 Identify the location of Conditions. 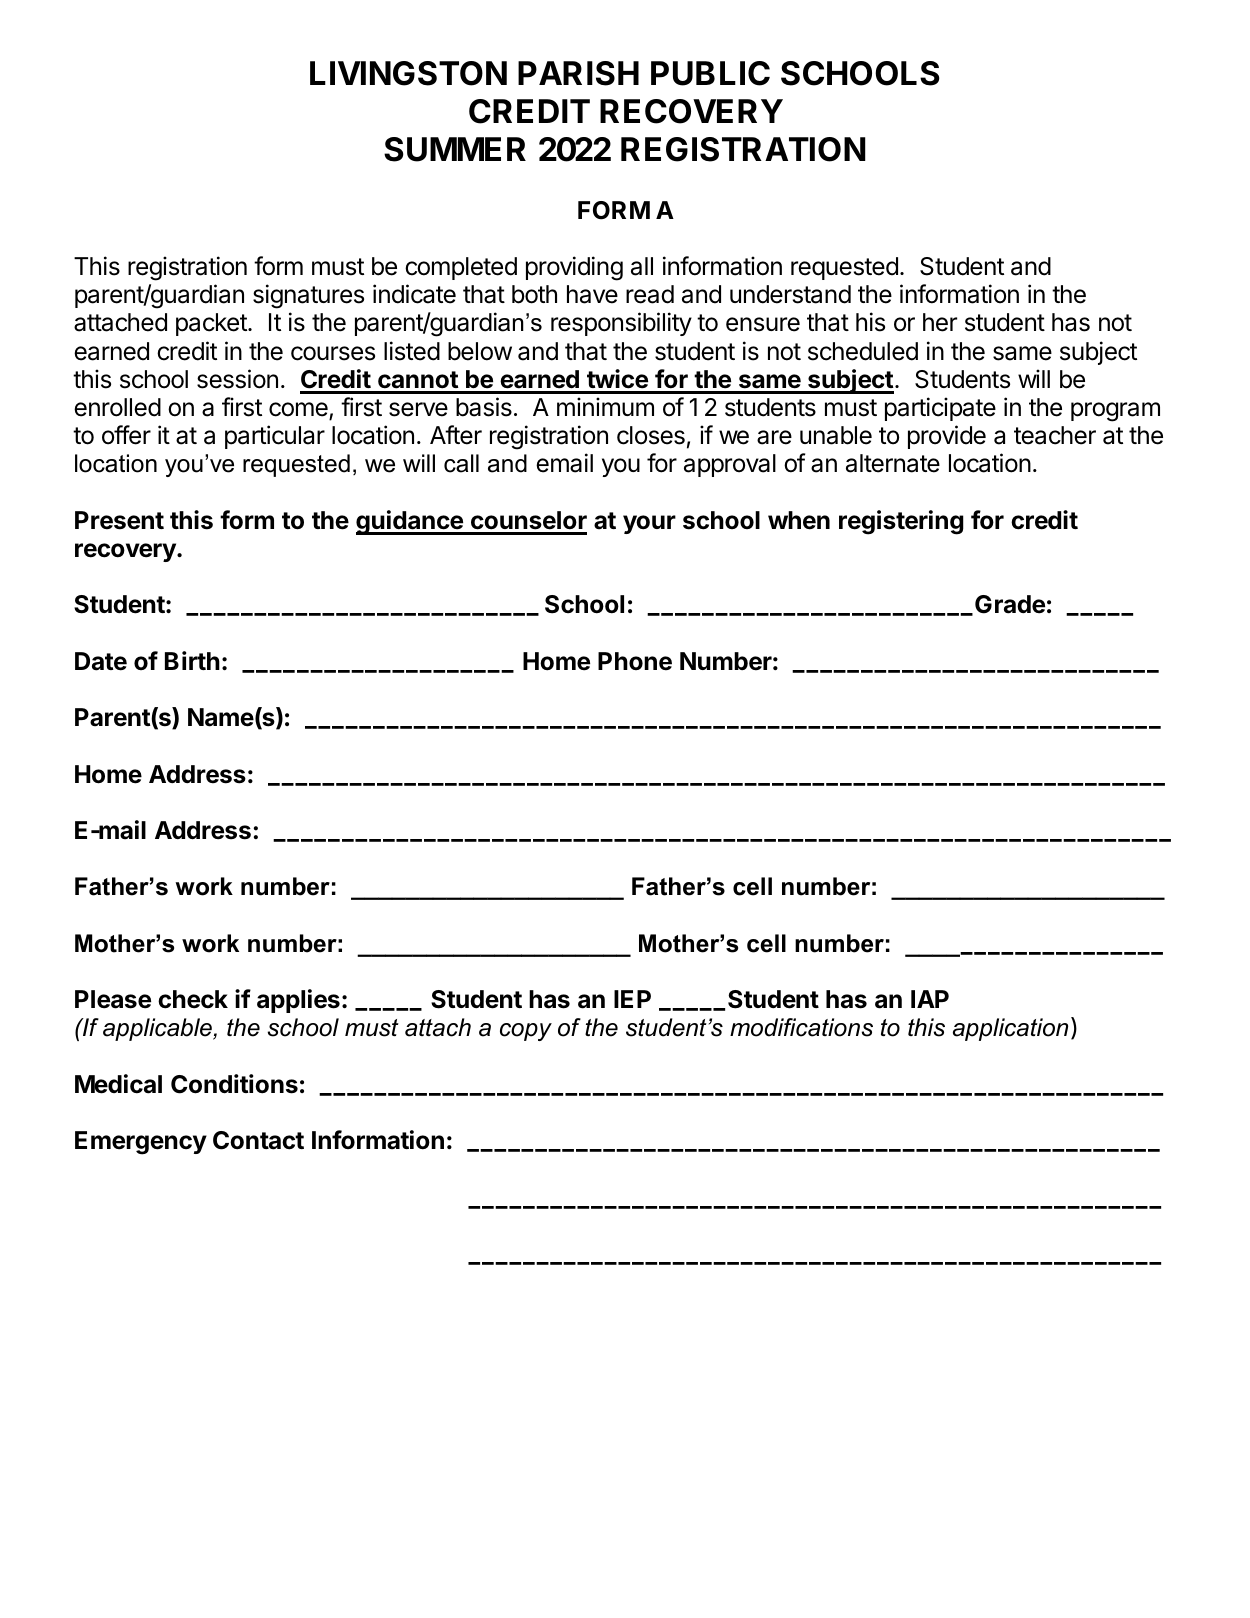
(234, 1084).
